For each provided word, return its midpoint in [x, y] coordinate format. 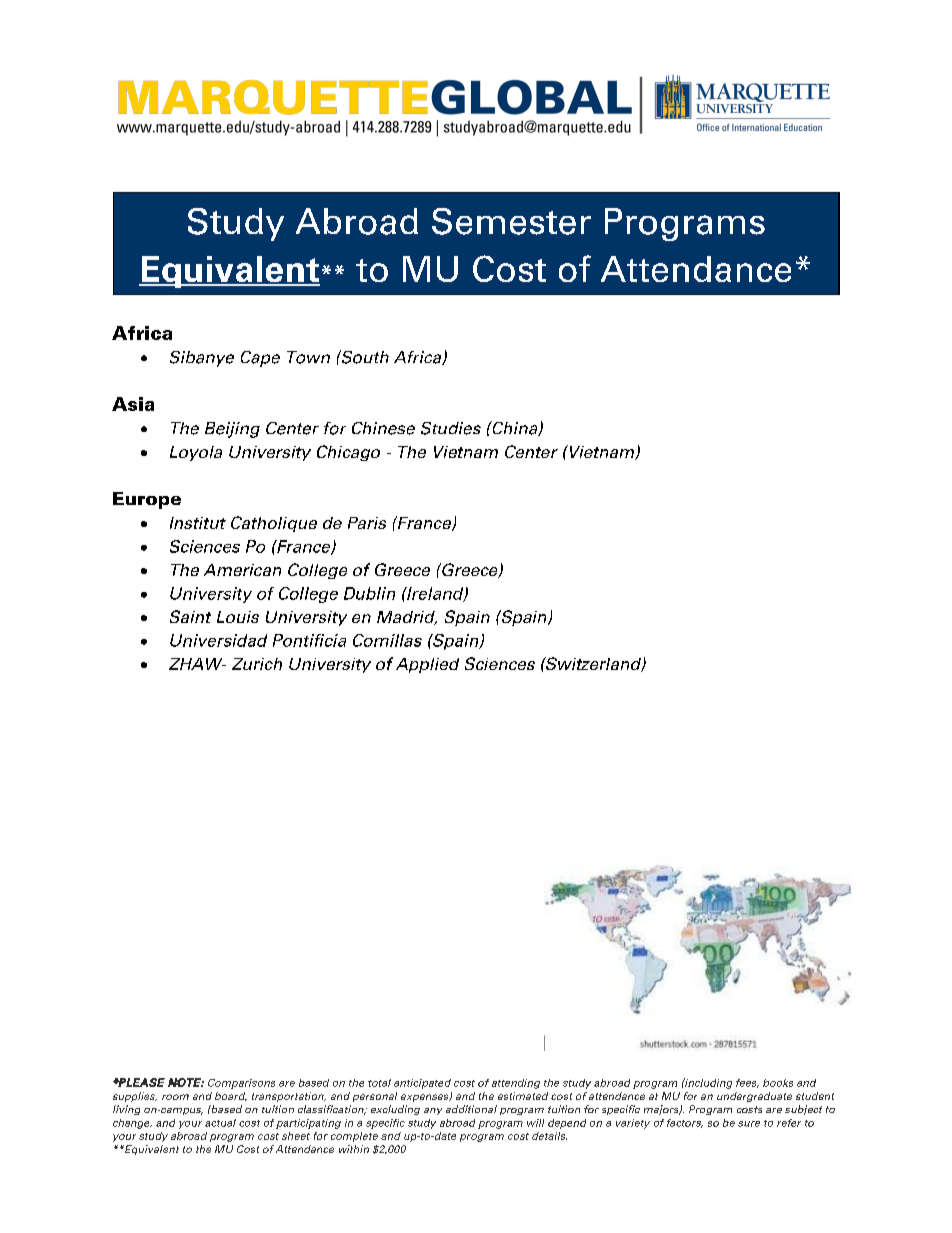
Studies [451, 428]
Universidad [218, 640]
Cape [260, 359]
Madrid [407, 618]
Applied [427, 665]
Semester [511, 221]
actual [220, 1123]
